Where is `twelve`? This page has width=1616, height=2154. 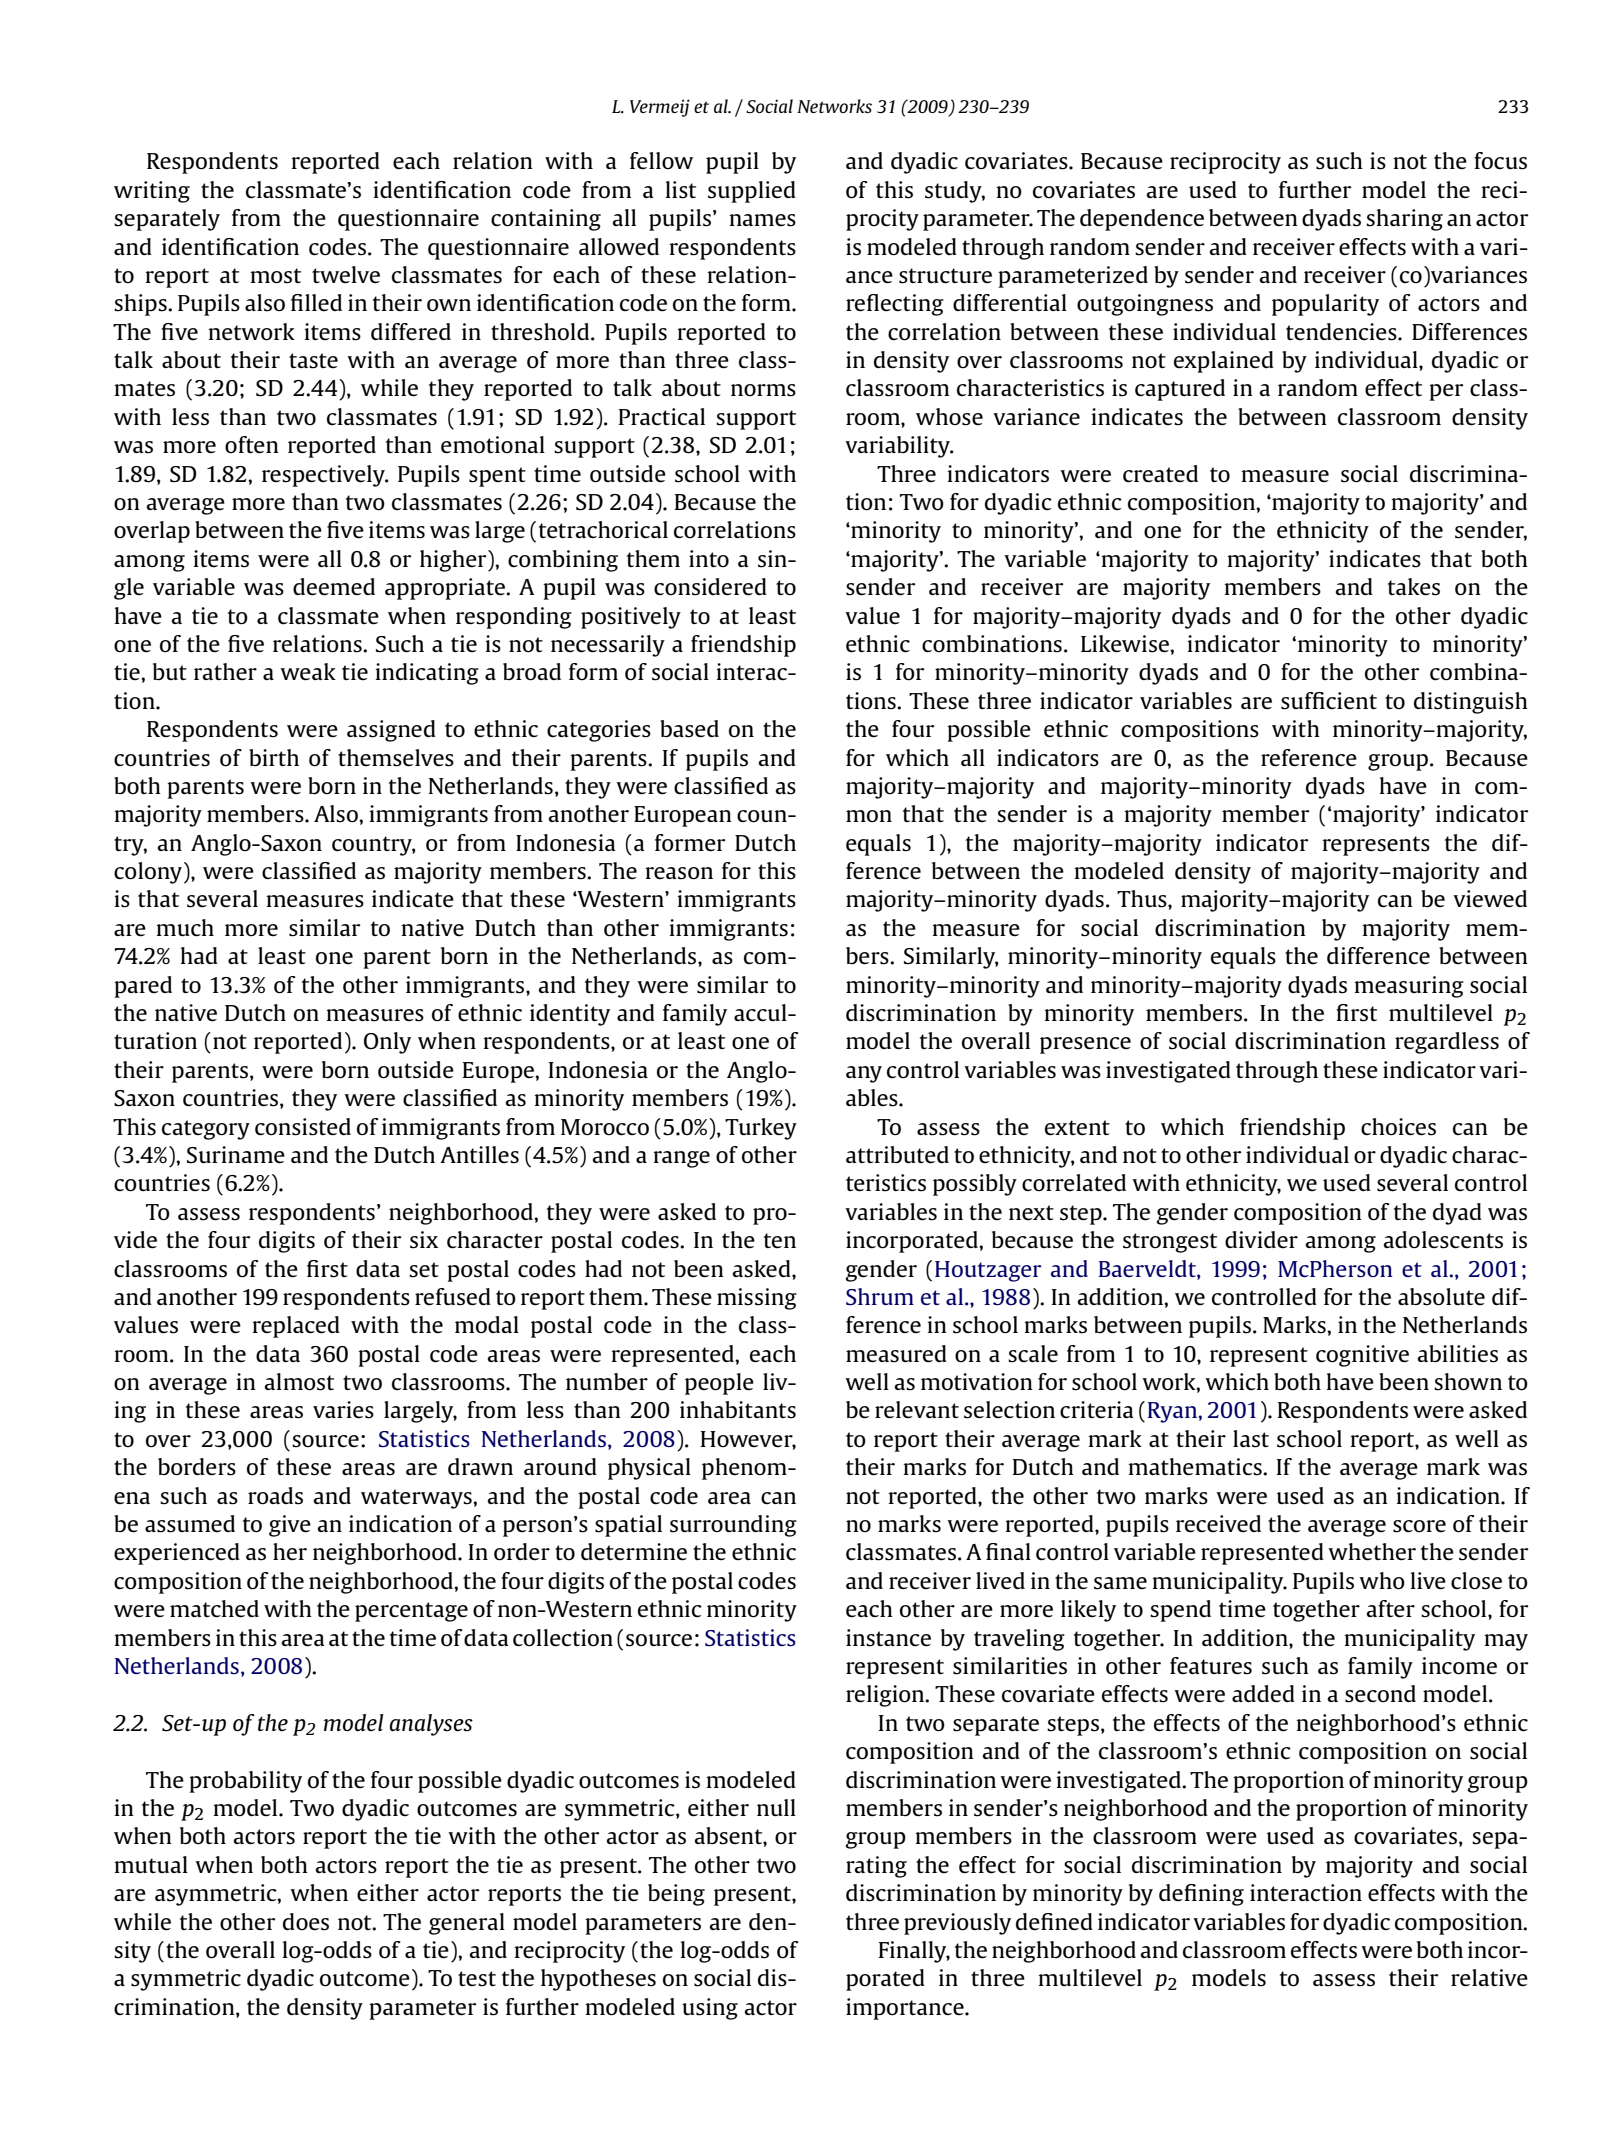 twelve is located at coordinates (346, 275).
